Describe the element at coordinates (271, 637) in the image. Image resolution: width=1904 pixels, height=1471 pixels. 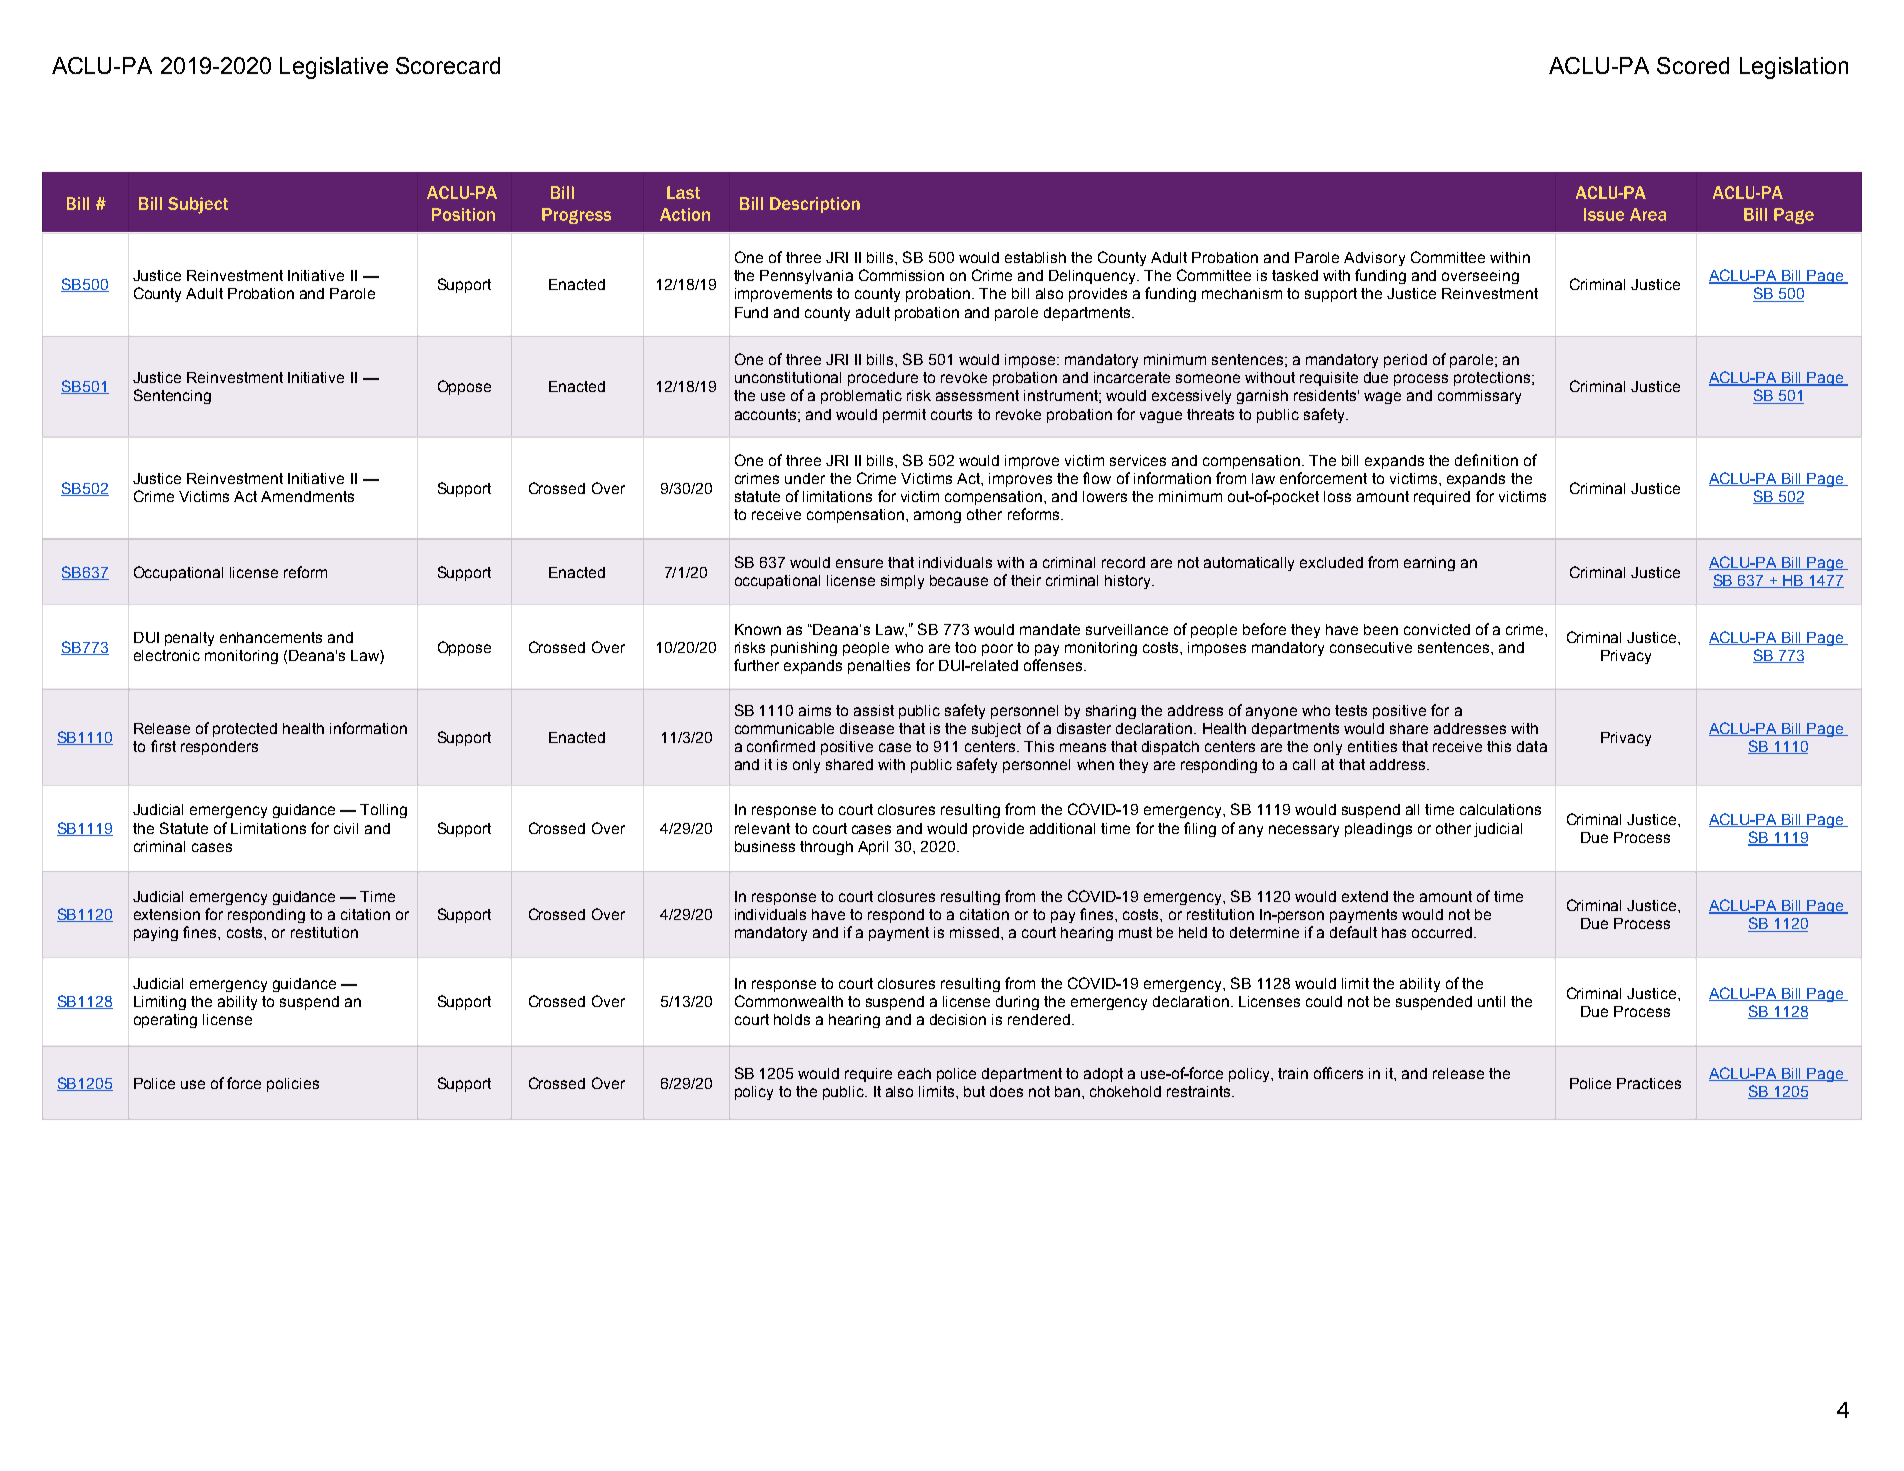
I see `enhancements` at that location.
